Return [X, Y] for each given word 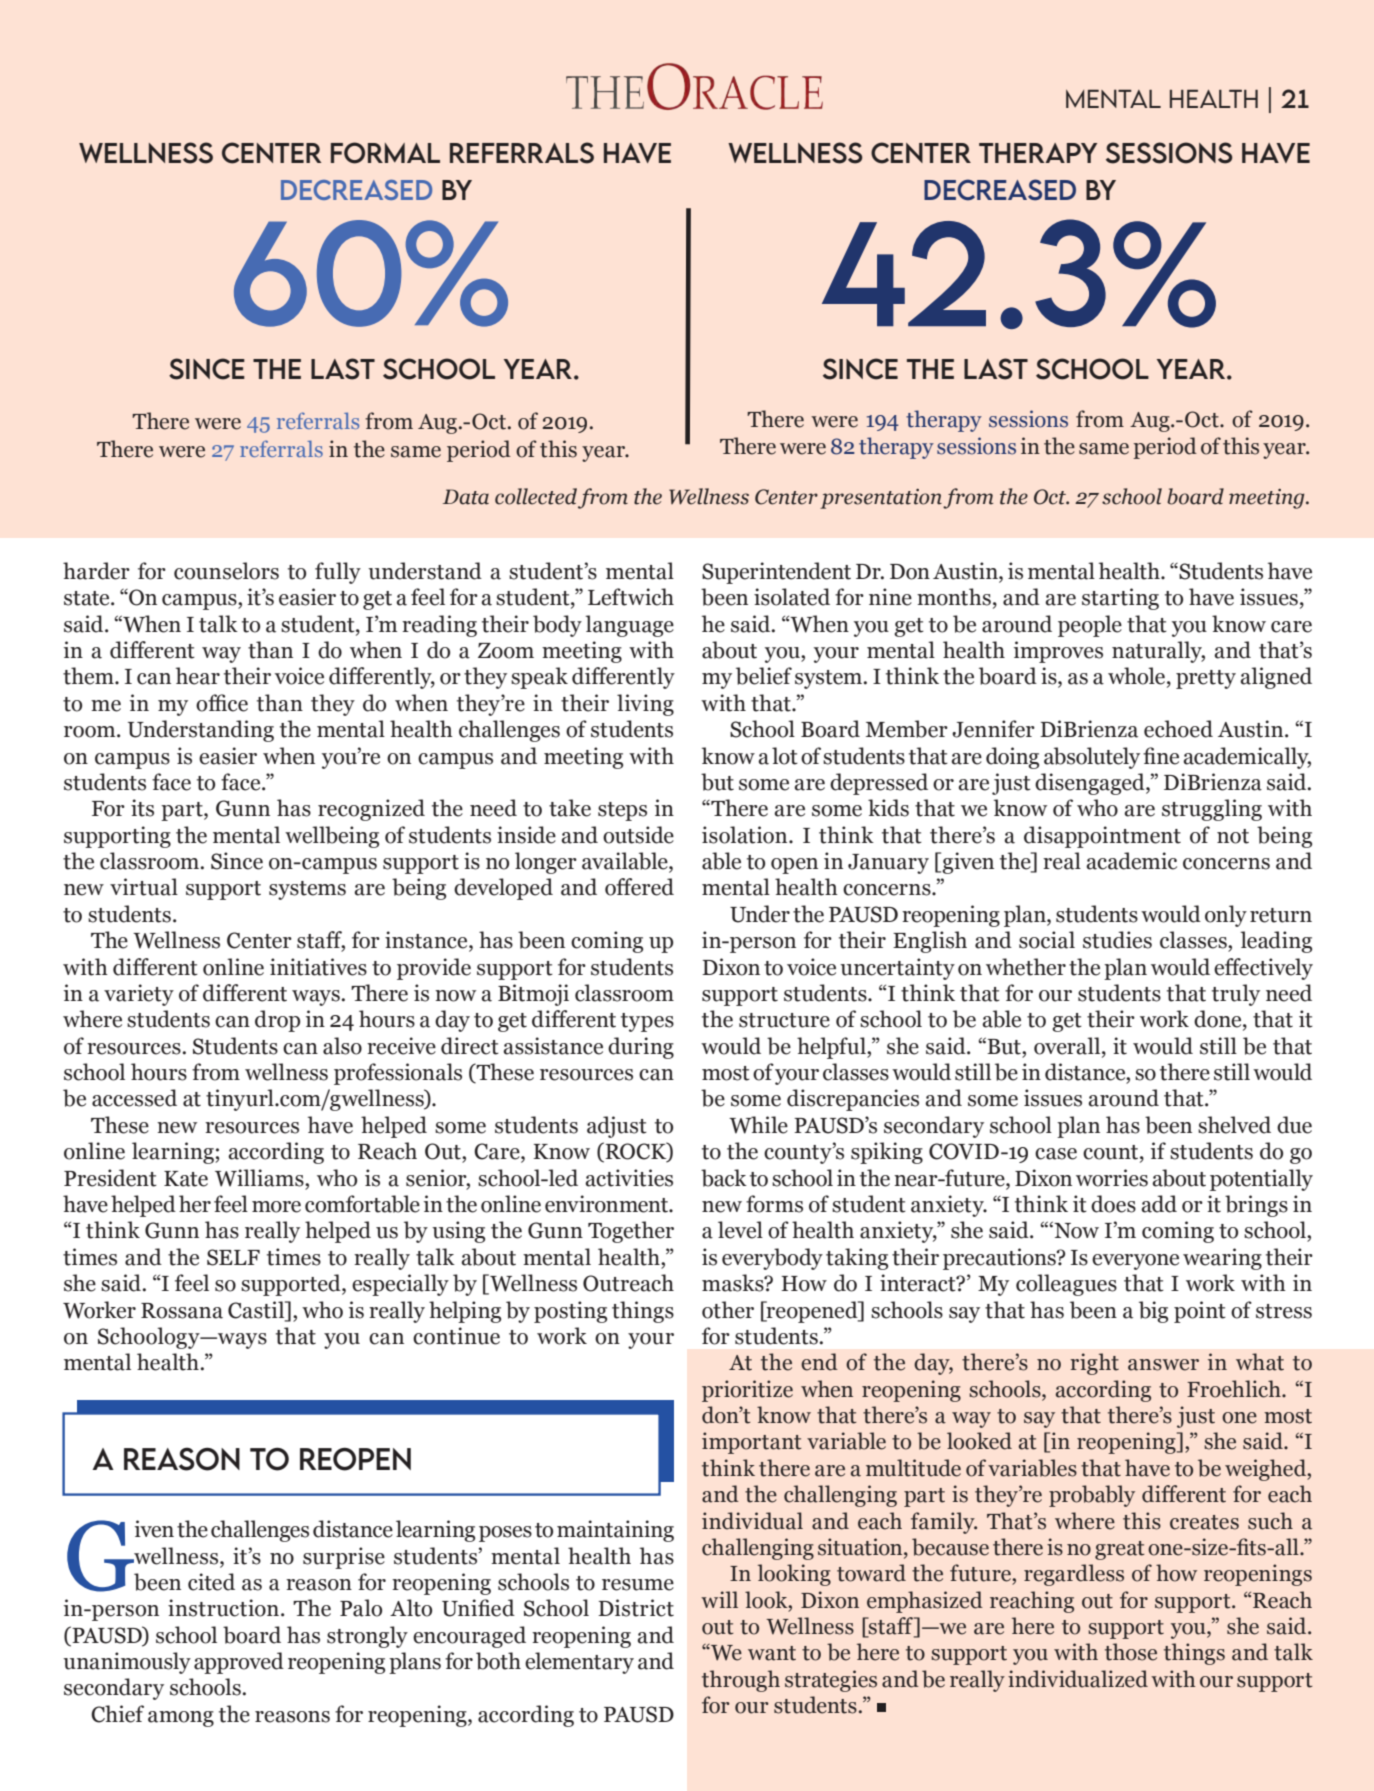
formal [385, 153]
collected [536, 496]
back [724, 1178]
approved [239, 1663]
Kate [186, 1179]
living [645, 705]
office [222, 703]
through [741, 1681]
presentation [881, 499]
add [1159, 1204]
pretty [1206, 679]
